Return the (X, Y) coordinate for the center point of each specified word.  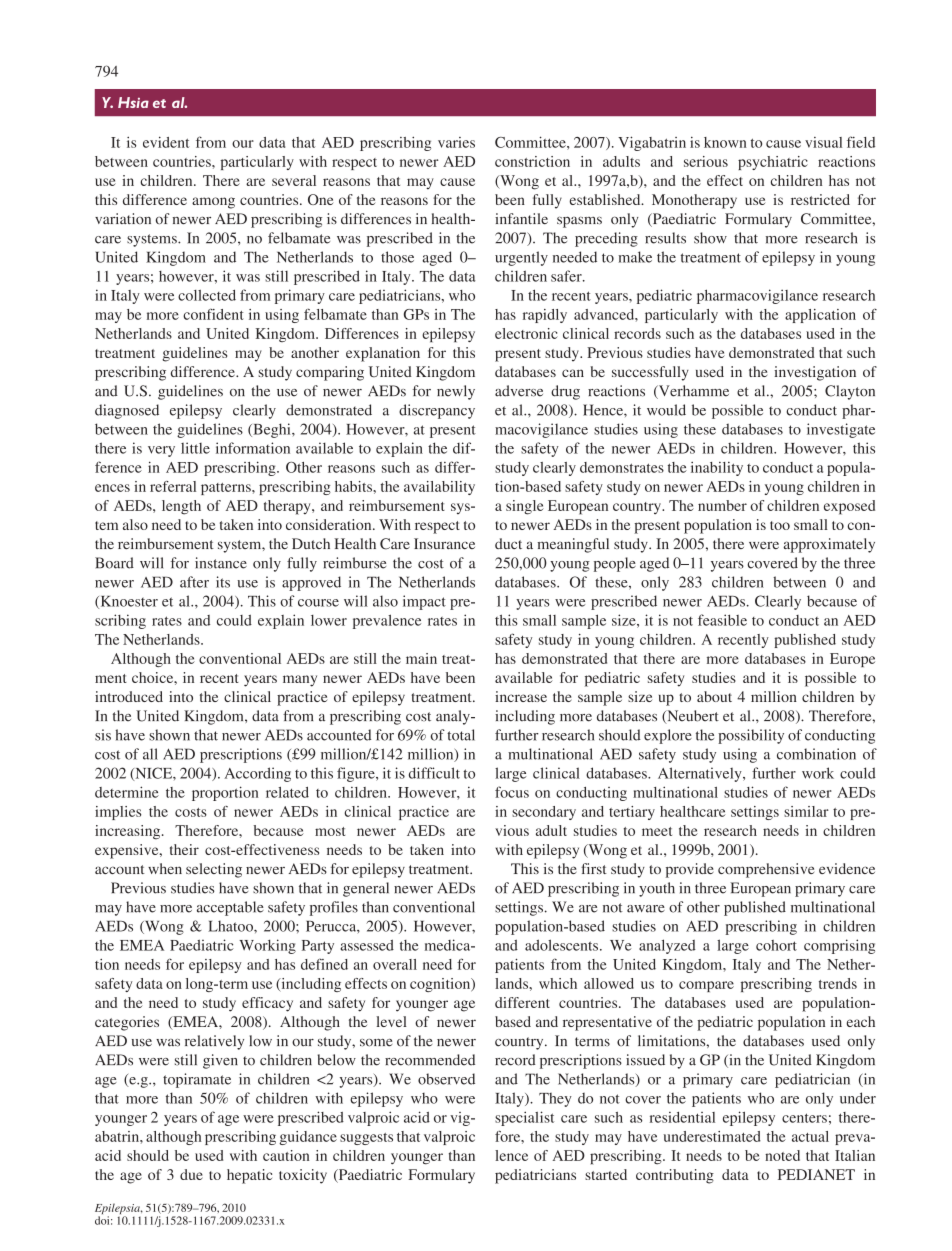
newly (456, 392)
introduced (129, 696)
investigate (841, 430)
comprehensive (766, 870)
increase (521, 696)
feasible (722, 620)
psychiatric (773, 163)
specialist (524, 1118)
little (195, 448)
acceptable (230, 908)
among (213, 203)
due (191, 1174)
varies (456, 142)
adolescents (561, 945)
